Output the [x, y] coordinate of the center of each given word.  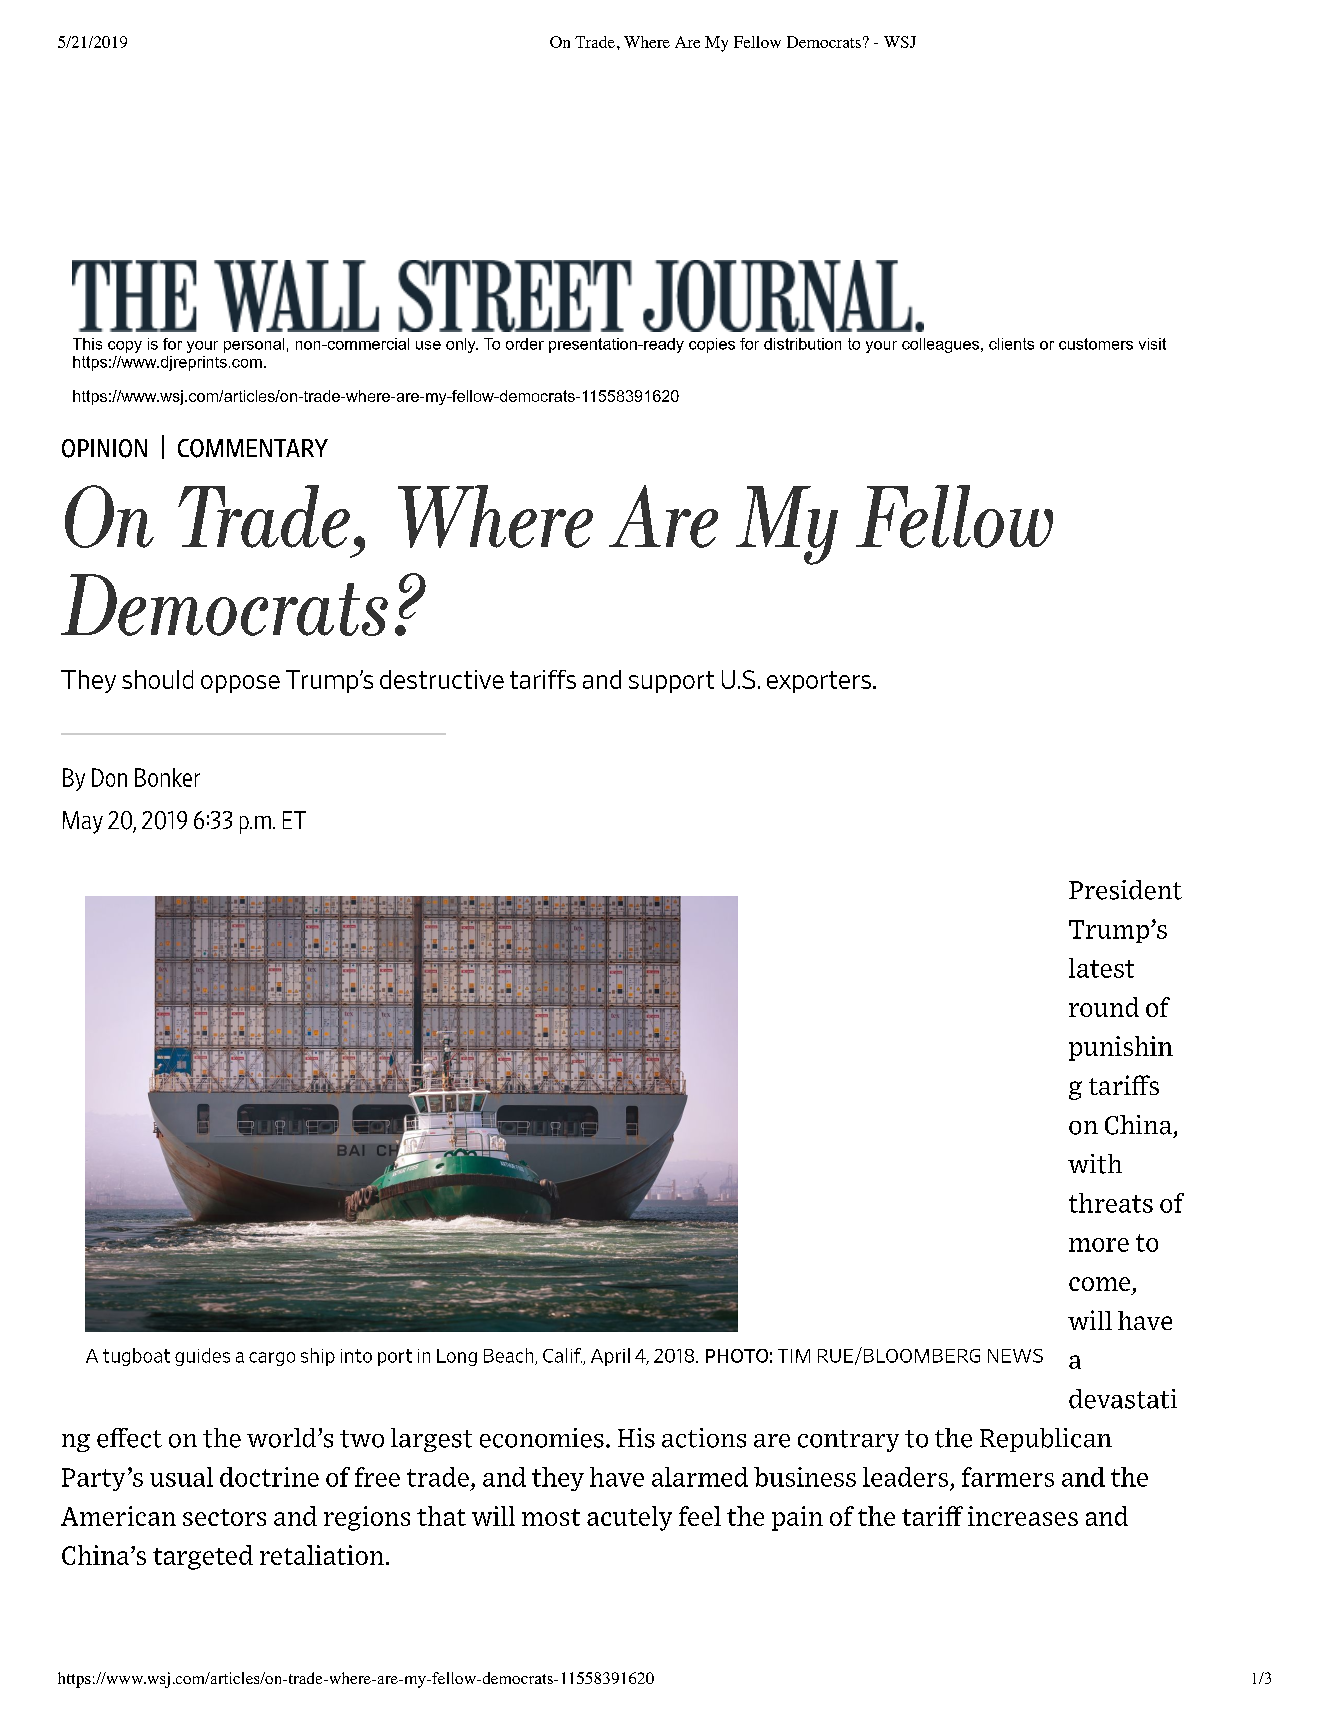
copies [712, 345]
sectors [224, 1517]
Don [109, 777]
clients [1011, 344]
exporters [820, 682]
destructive [442, 679]
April [610, 1357]
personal [254, 345]
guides [202, 1357]
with [1095, 1164]
